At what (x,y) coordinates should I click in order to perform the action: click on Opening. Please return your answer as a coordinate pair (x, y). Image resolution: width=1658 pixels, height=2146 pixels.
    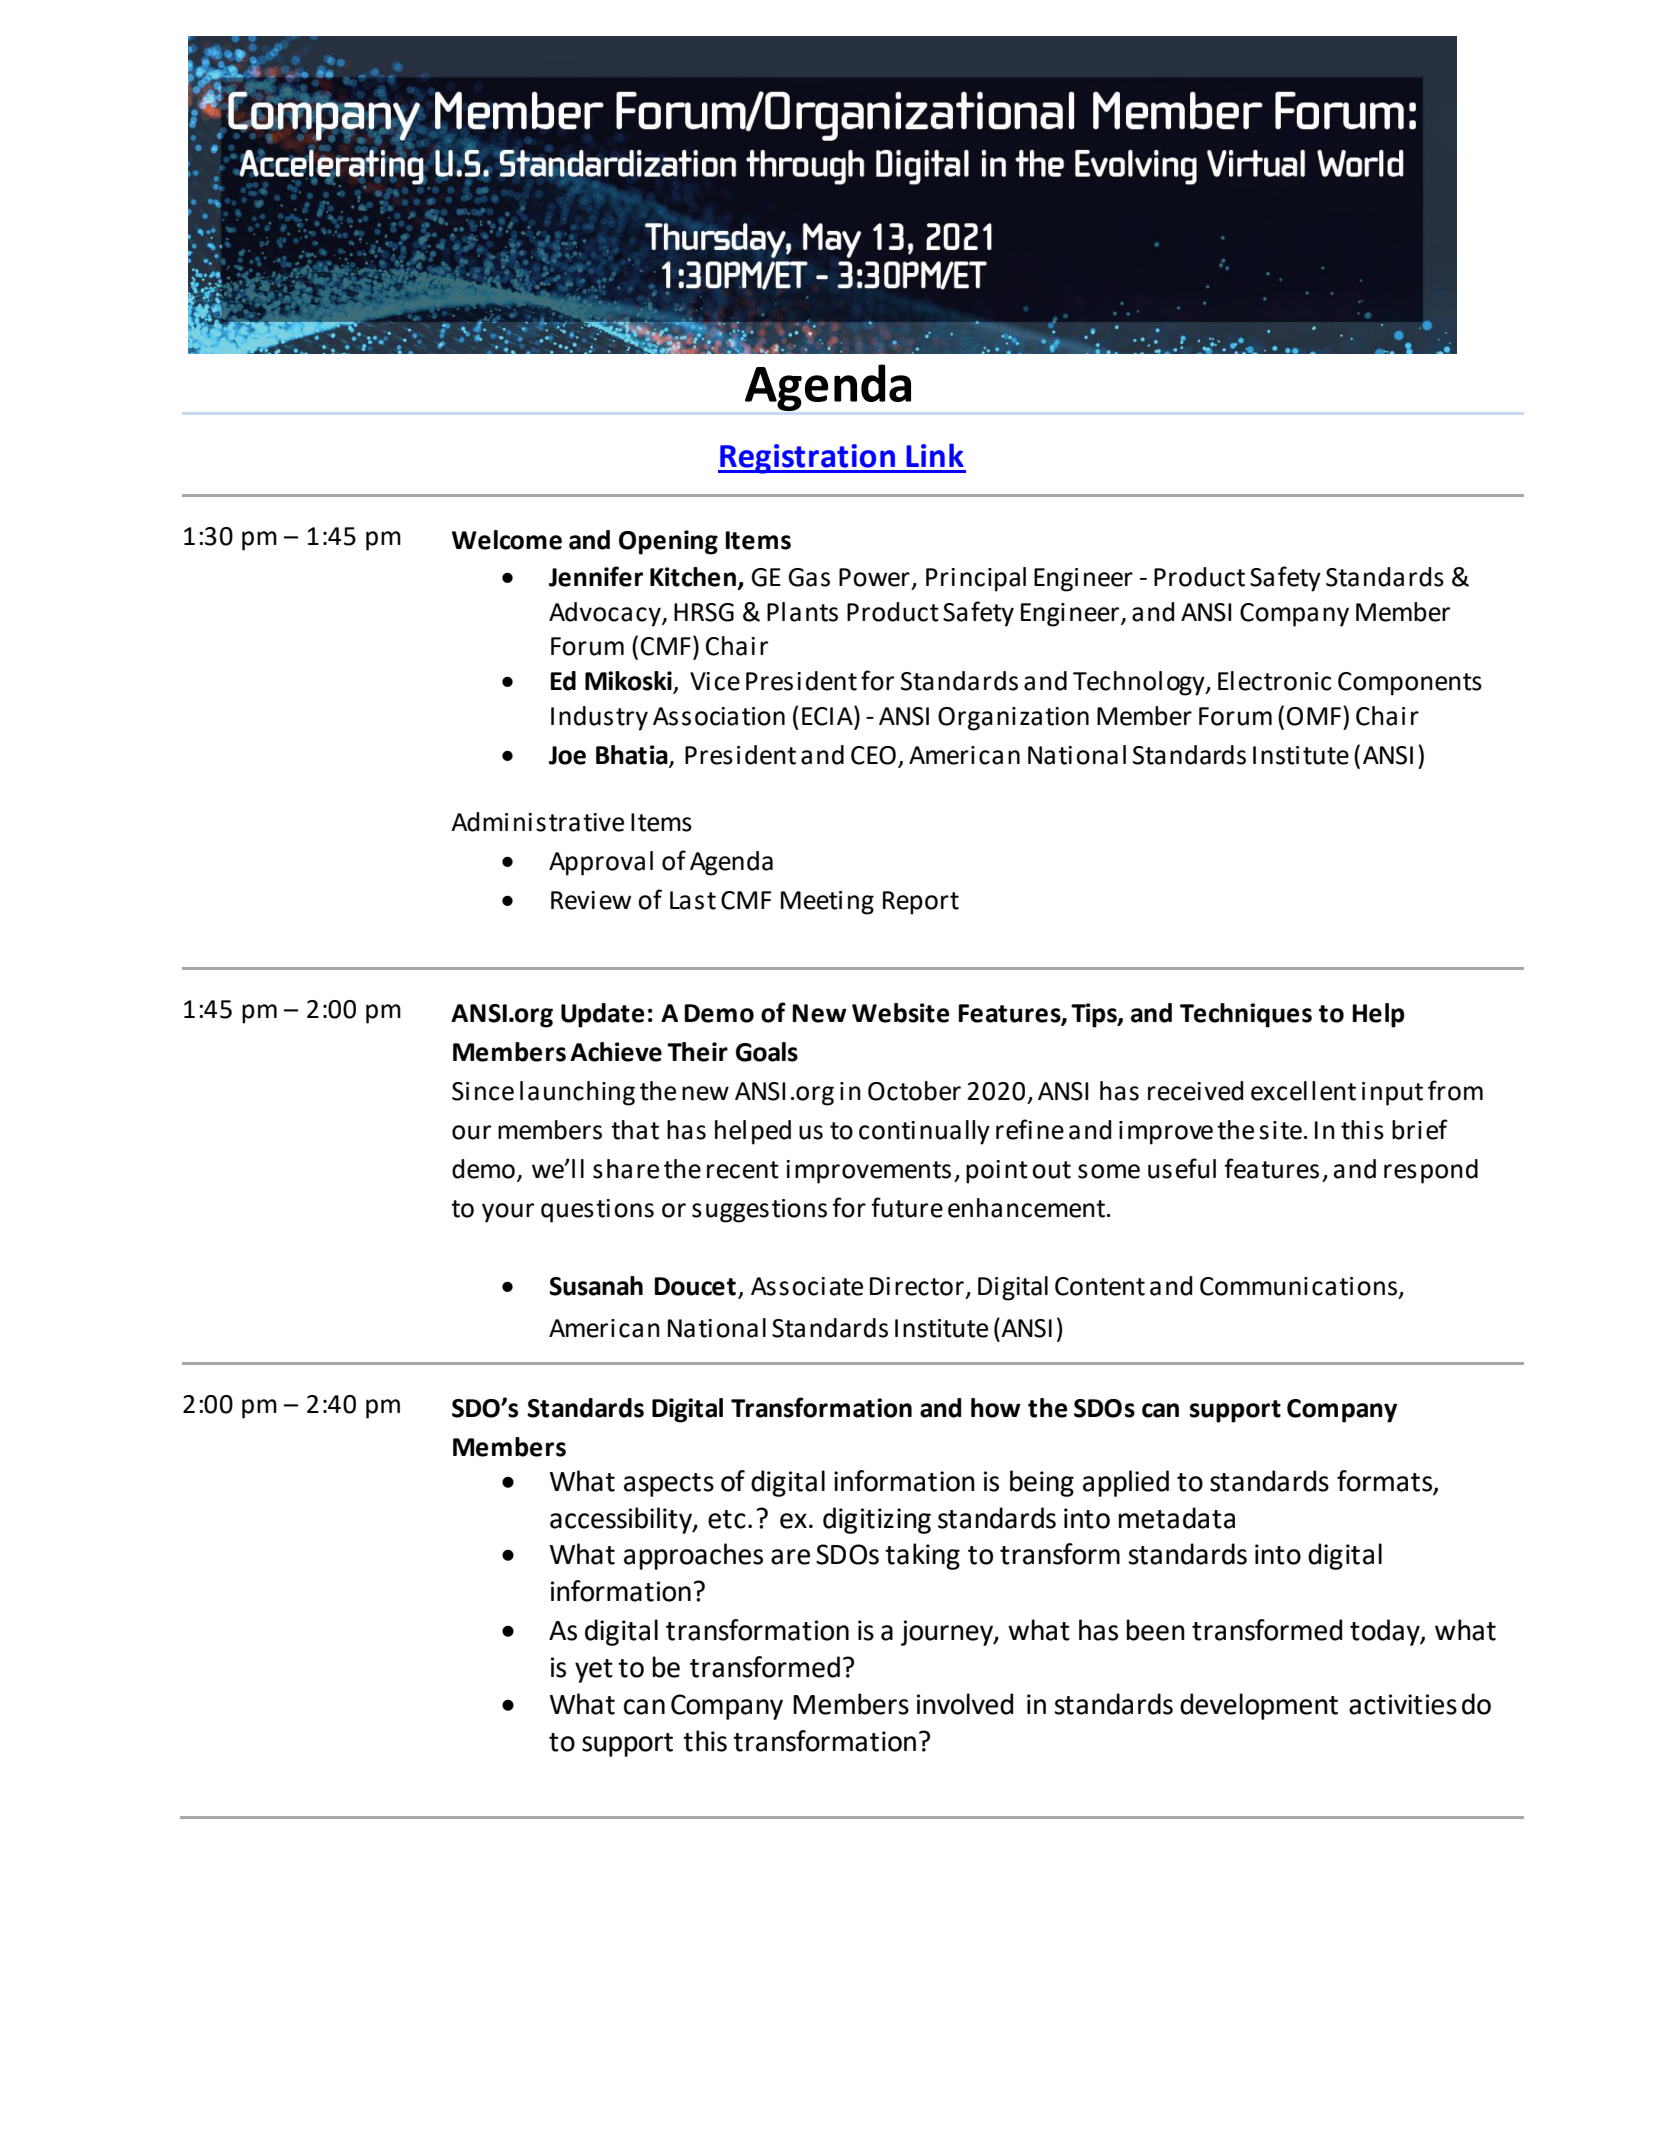
    Looking at the image, I should click on (668, 542).
